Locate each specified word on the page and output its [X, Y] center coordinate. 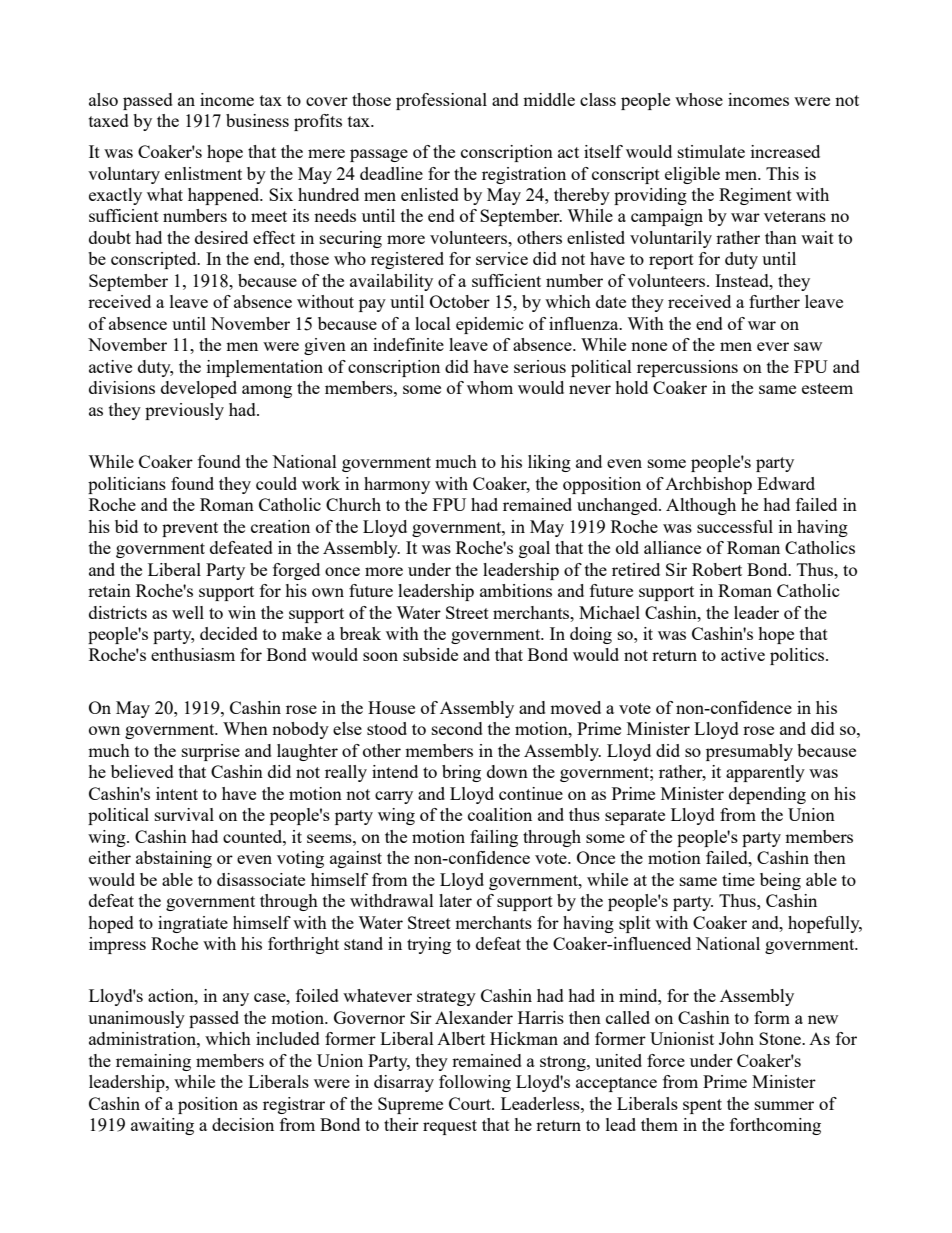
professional [441, 101]
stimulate [711, 151]
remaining [153, 1062]
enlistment [203, 173]
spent [702, 1106]
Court [471, 1103]
